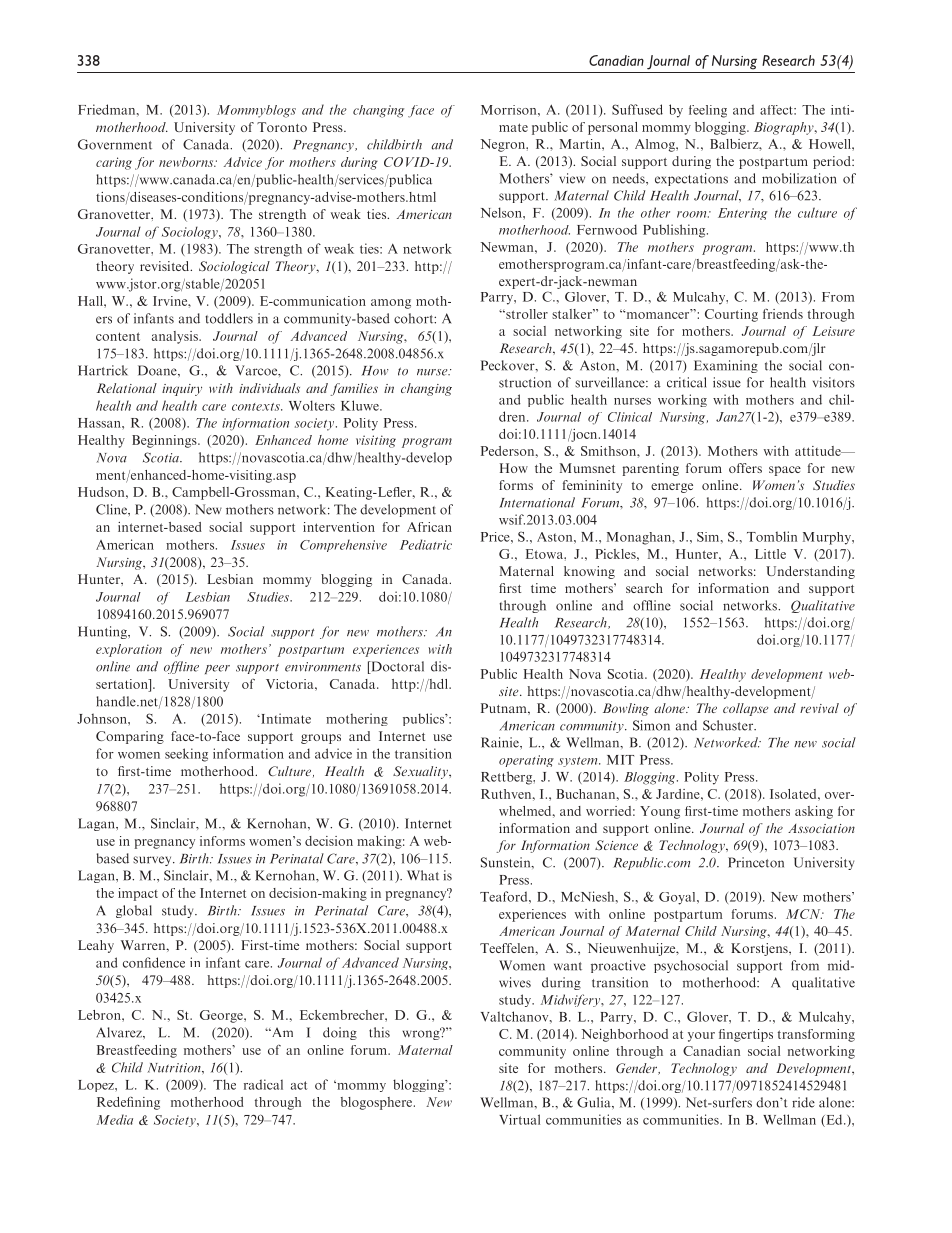 Image resolution: width=952 pixels, height=1233 pixels. What do you see at coordinates (187, 162) in the page?
I see `newborns` at bounding box center [187, 162].
